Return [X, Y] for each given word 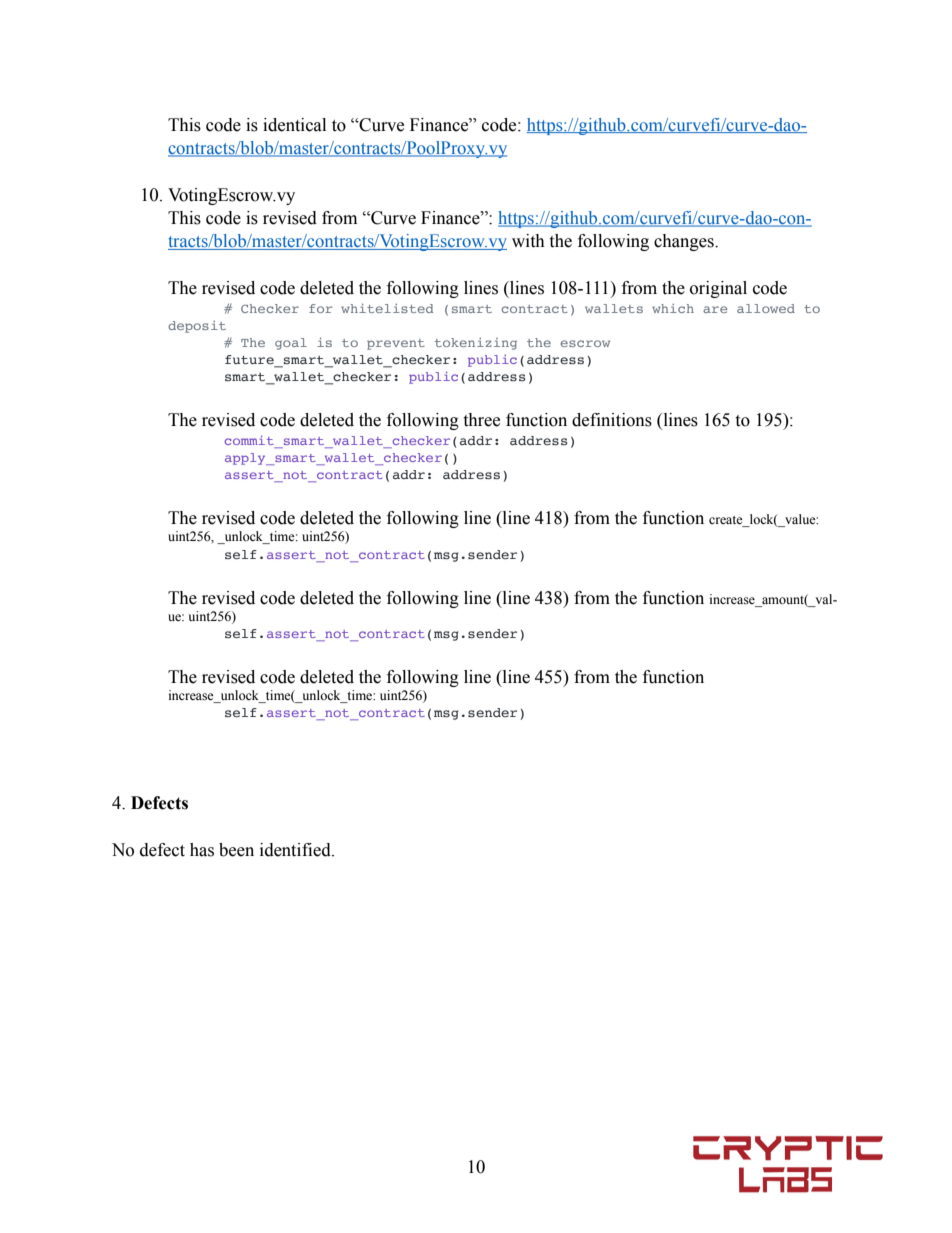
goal [291, 344]
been [236, 850]
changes [685, 242]
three [481, 420]
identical [294, 125]
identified [296, 850]
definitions [612, 420]
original [718, 289]
